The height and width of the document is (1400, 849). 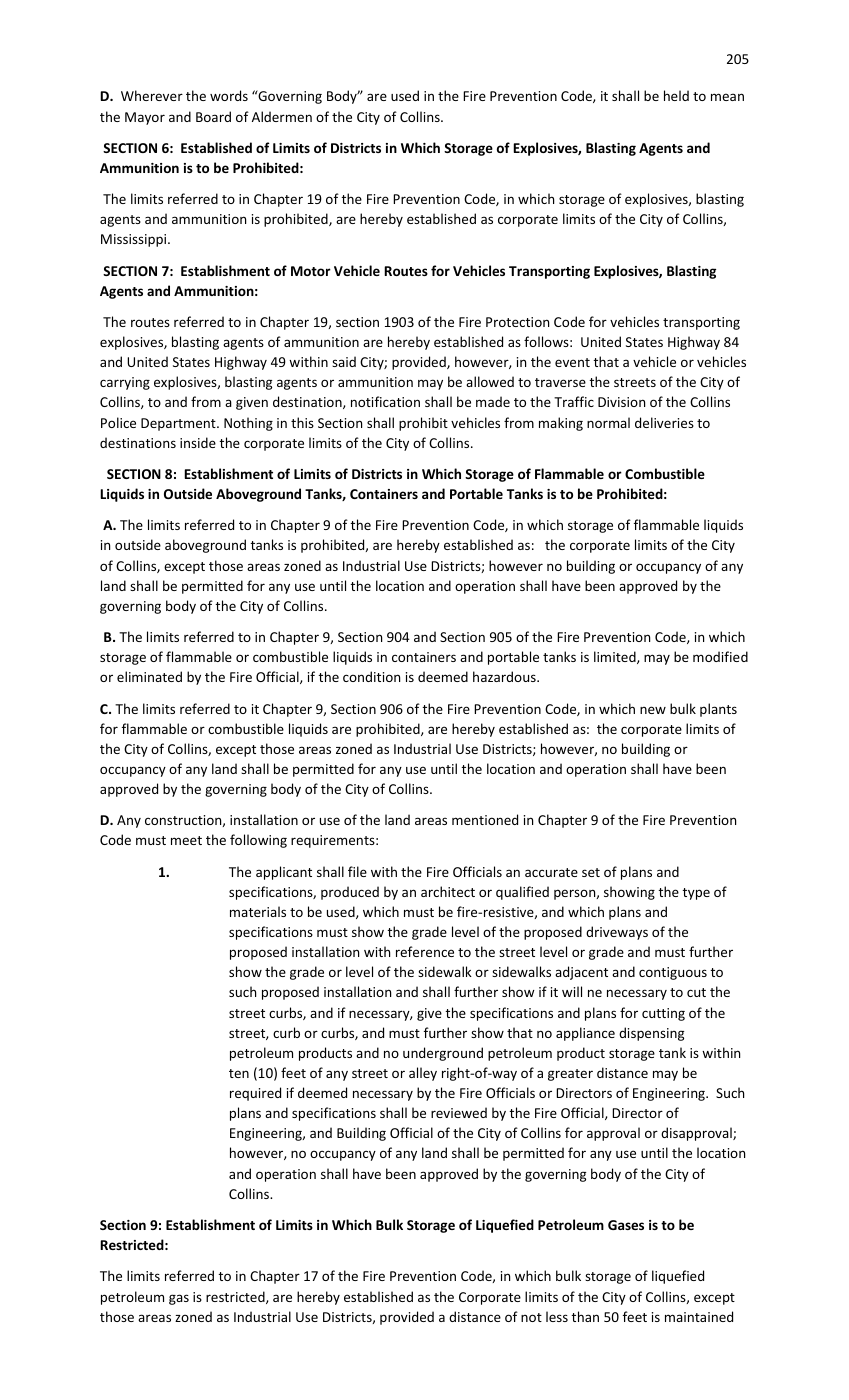 What do you see at coordinates (255, 1094) in the document?
I see `required` at bounding box center [255, 1094].
